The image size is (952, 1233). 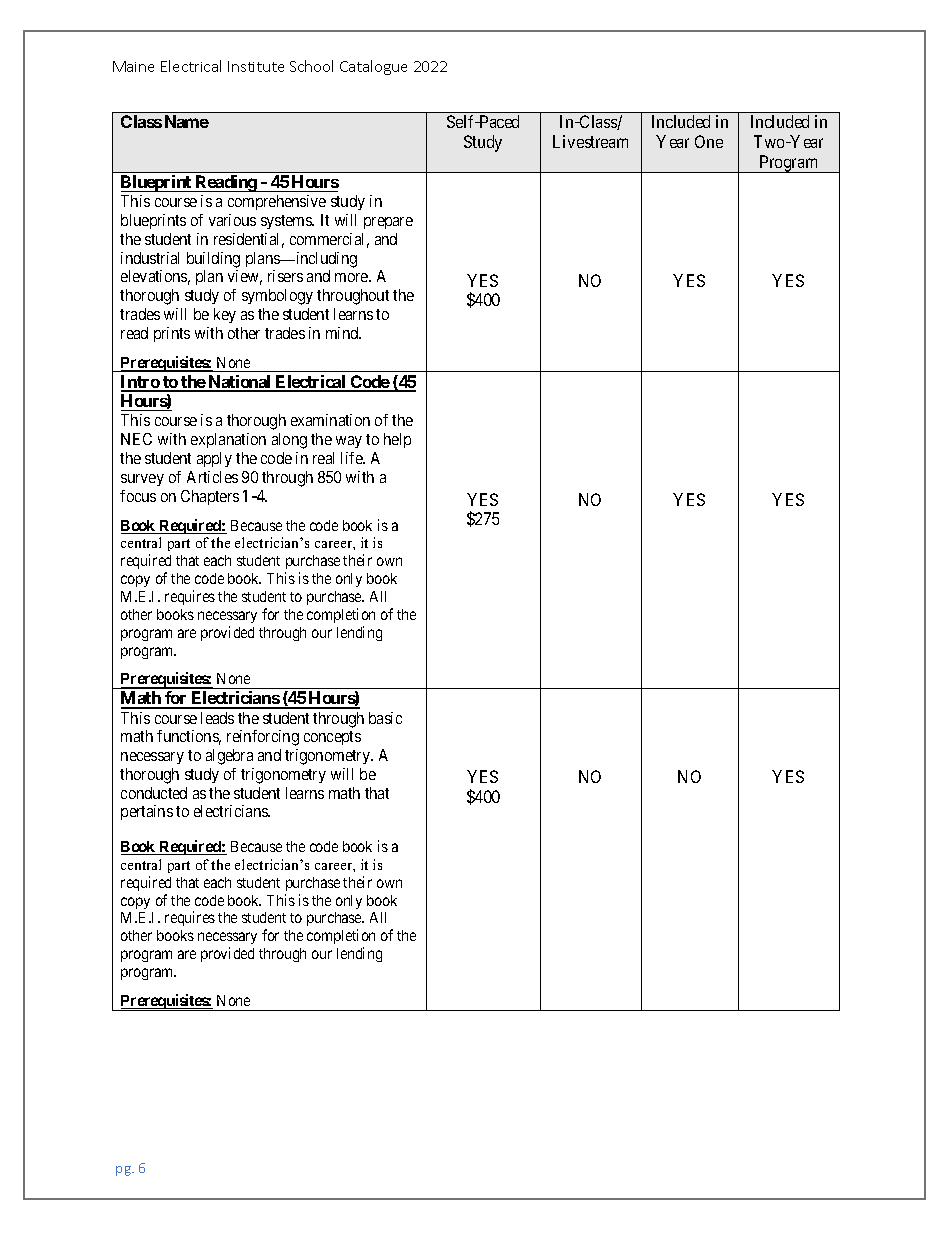 What do you see at coordinates (397, 440) in the screenshot?
I see `help` at bounding box center [397, 440].
